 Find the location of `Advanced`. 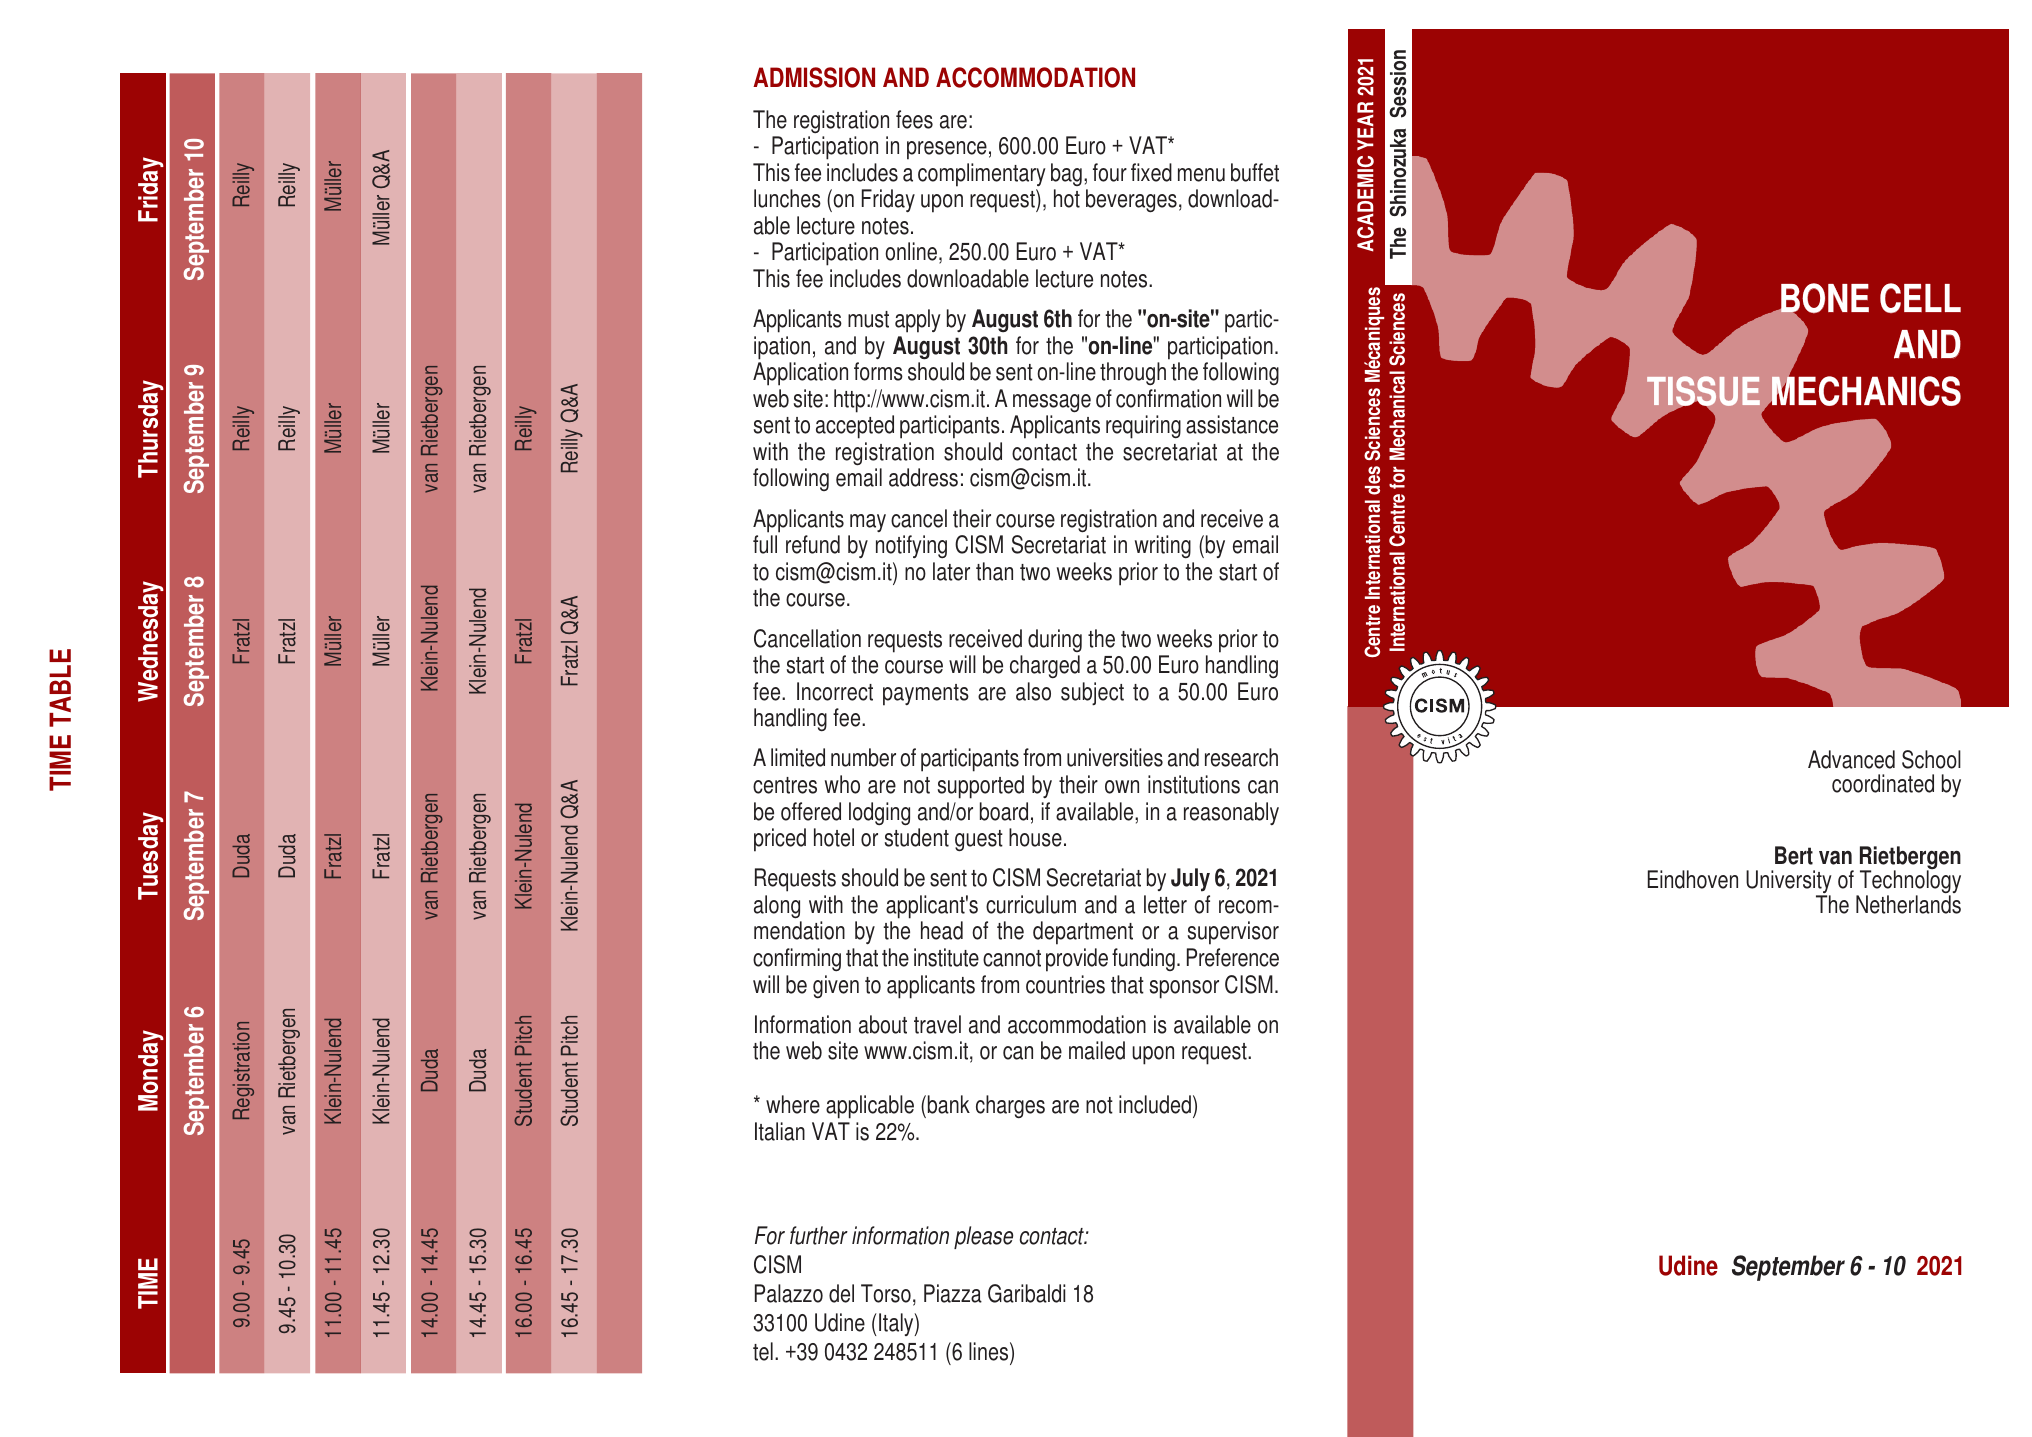

Advanced is located at coordinates (1851, 759).
